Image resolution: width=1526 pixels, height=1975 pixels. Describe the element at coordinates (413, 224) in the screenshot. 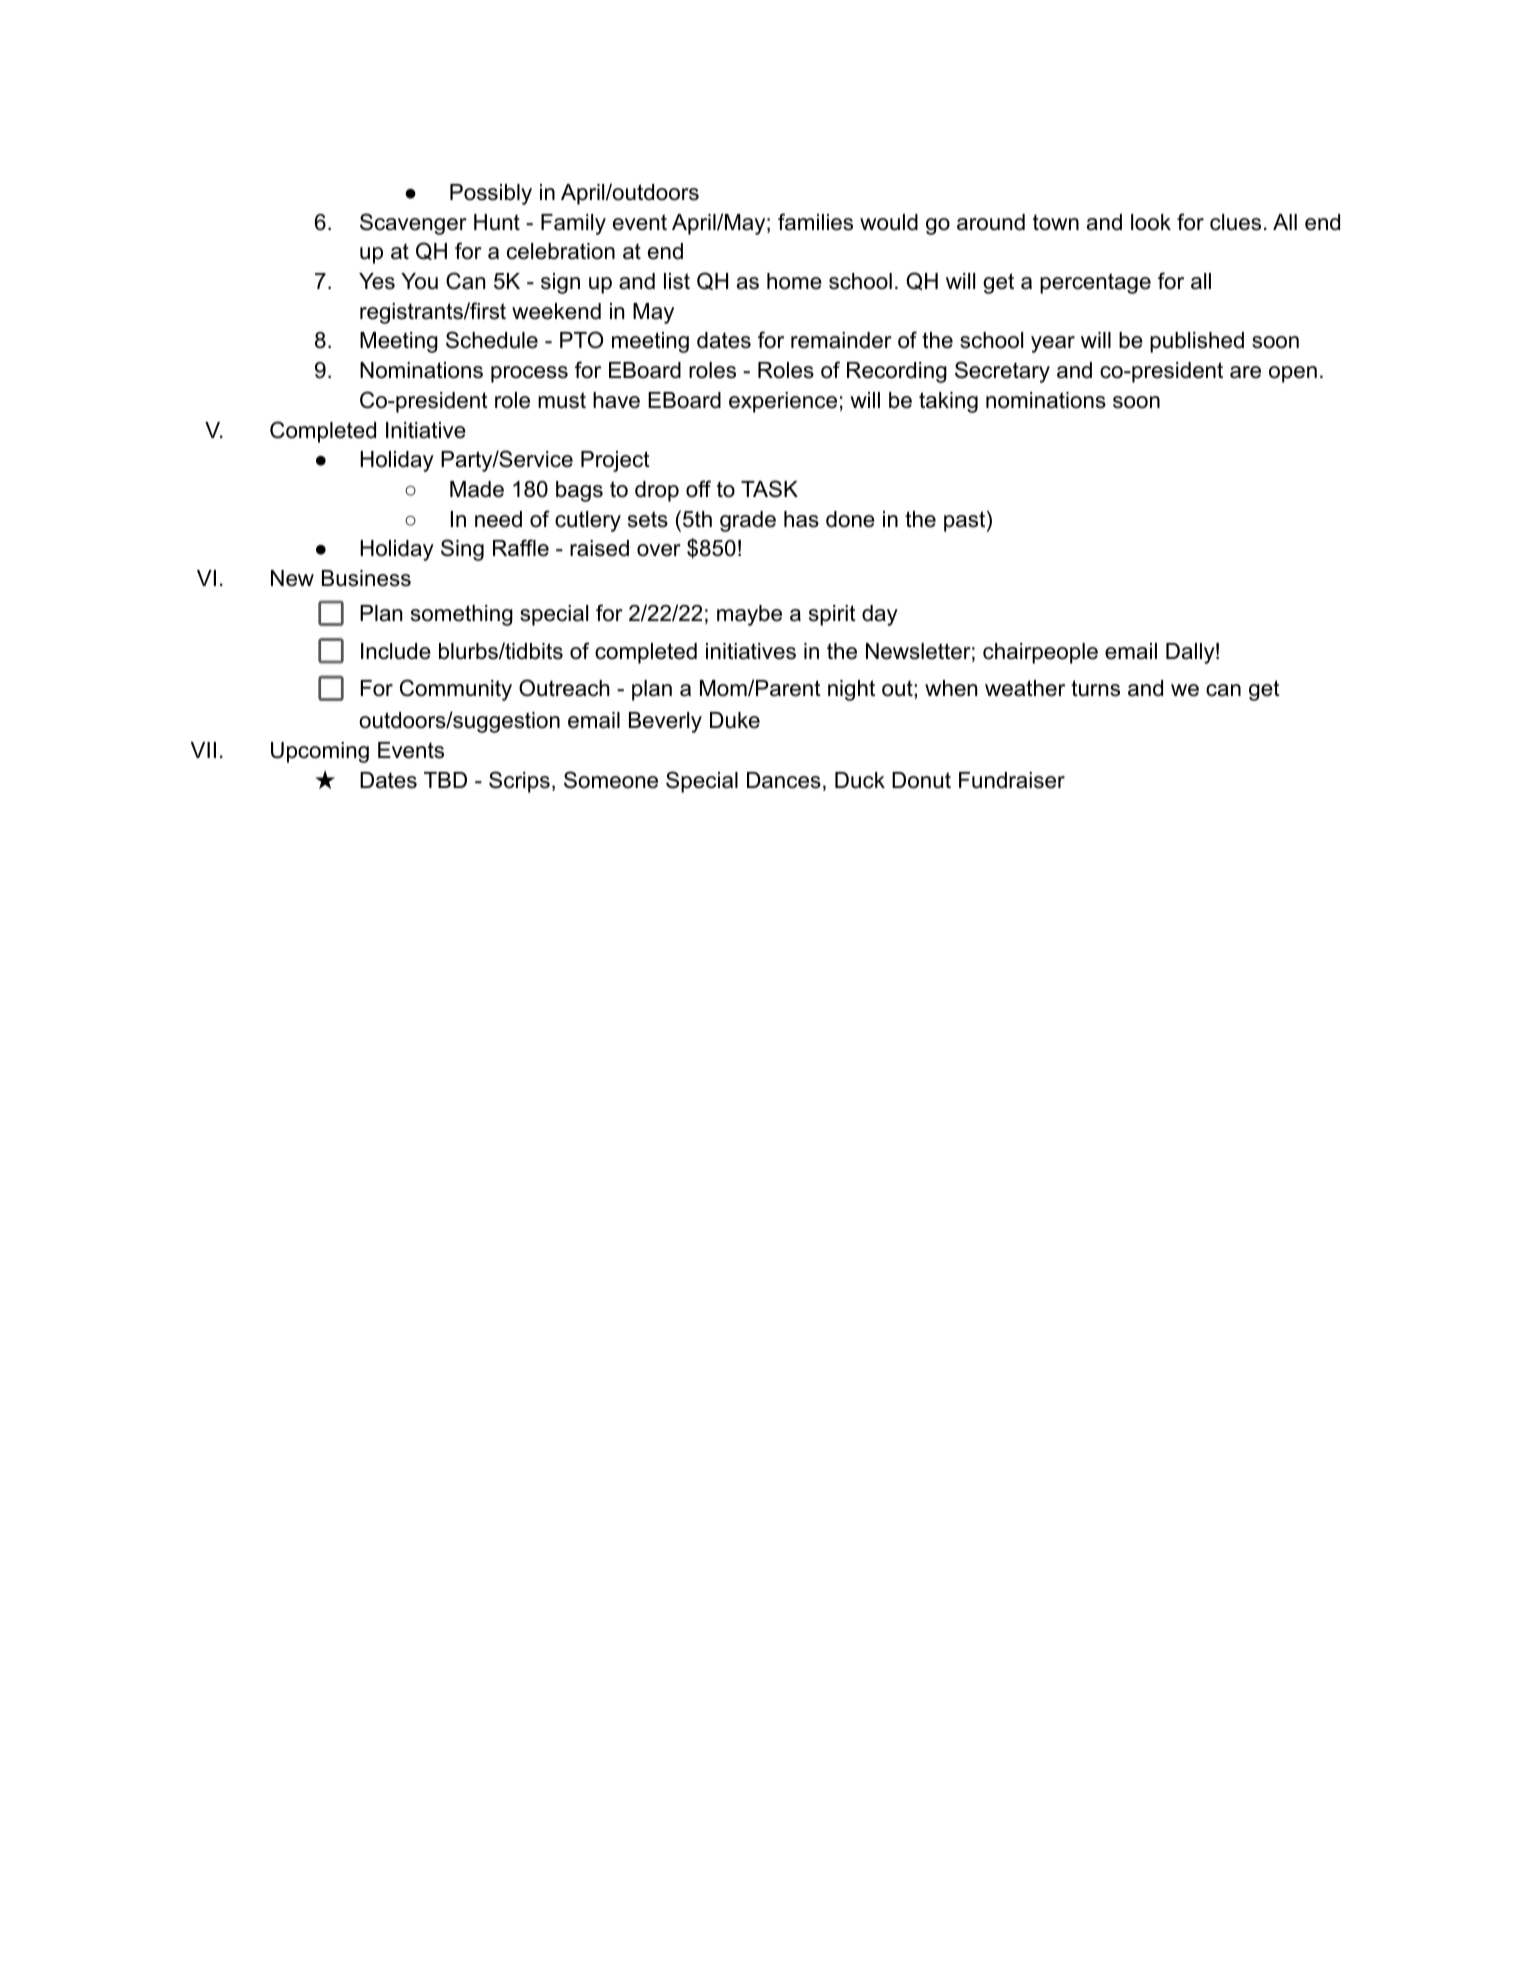

I see `Scavenger` at that location.
